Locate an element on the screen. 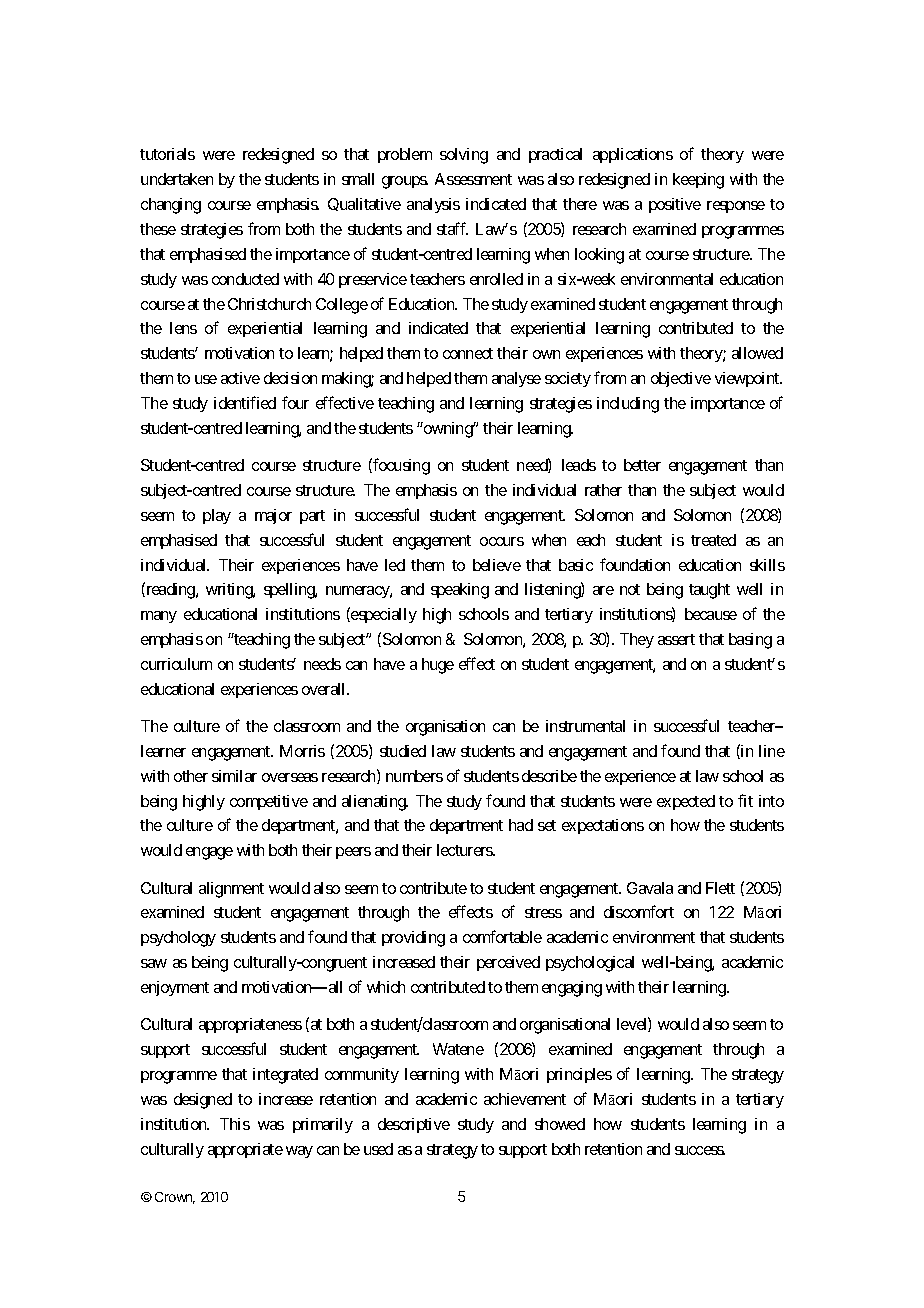 The height and width of the screenshot is (1308, 924). play is located at coordinates (217, 516).
